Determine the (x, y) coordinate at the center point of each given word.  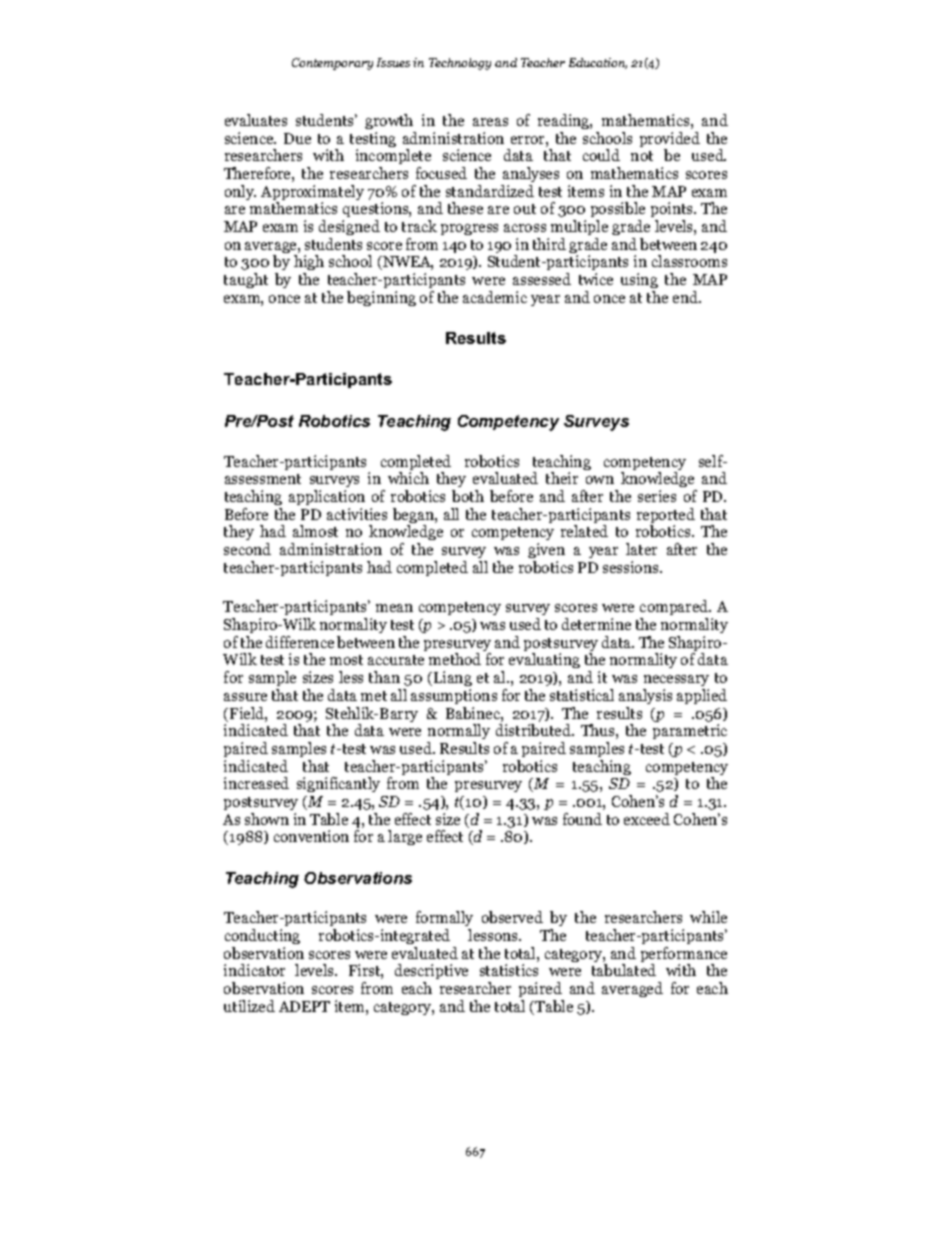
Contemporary (332, 64)
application (327, 497)
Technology (460, 64)
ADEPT (304, 1006)
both (468, 496)
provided (670, 141)
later (641, 549)
